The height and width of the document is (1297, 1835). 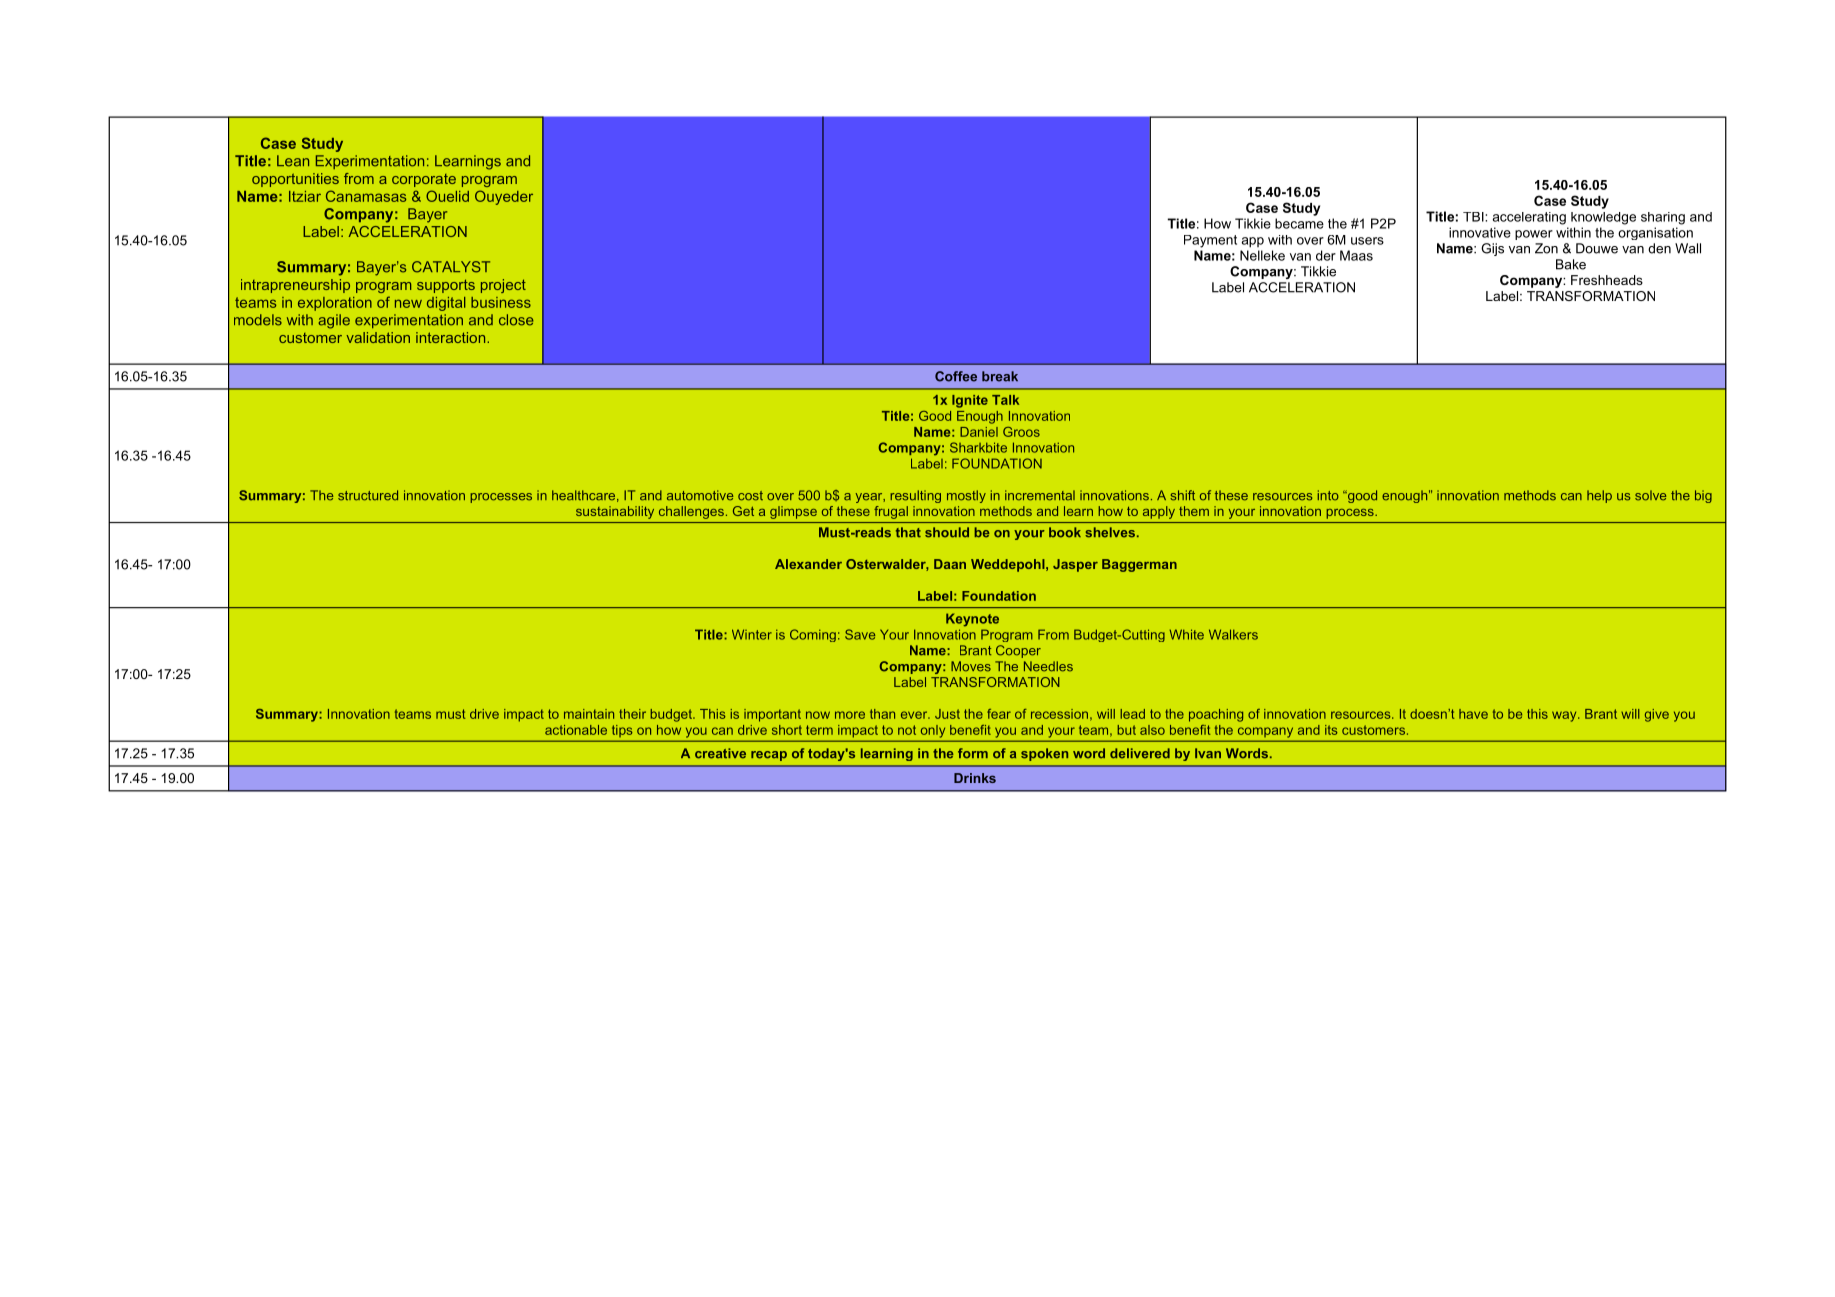 I want to click on accelerating, so click(x=1529, y=218).
